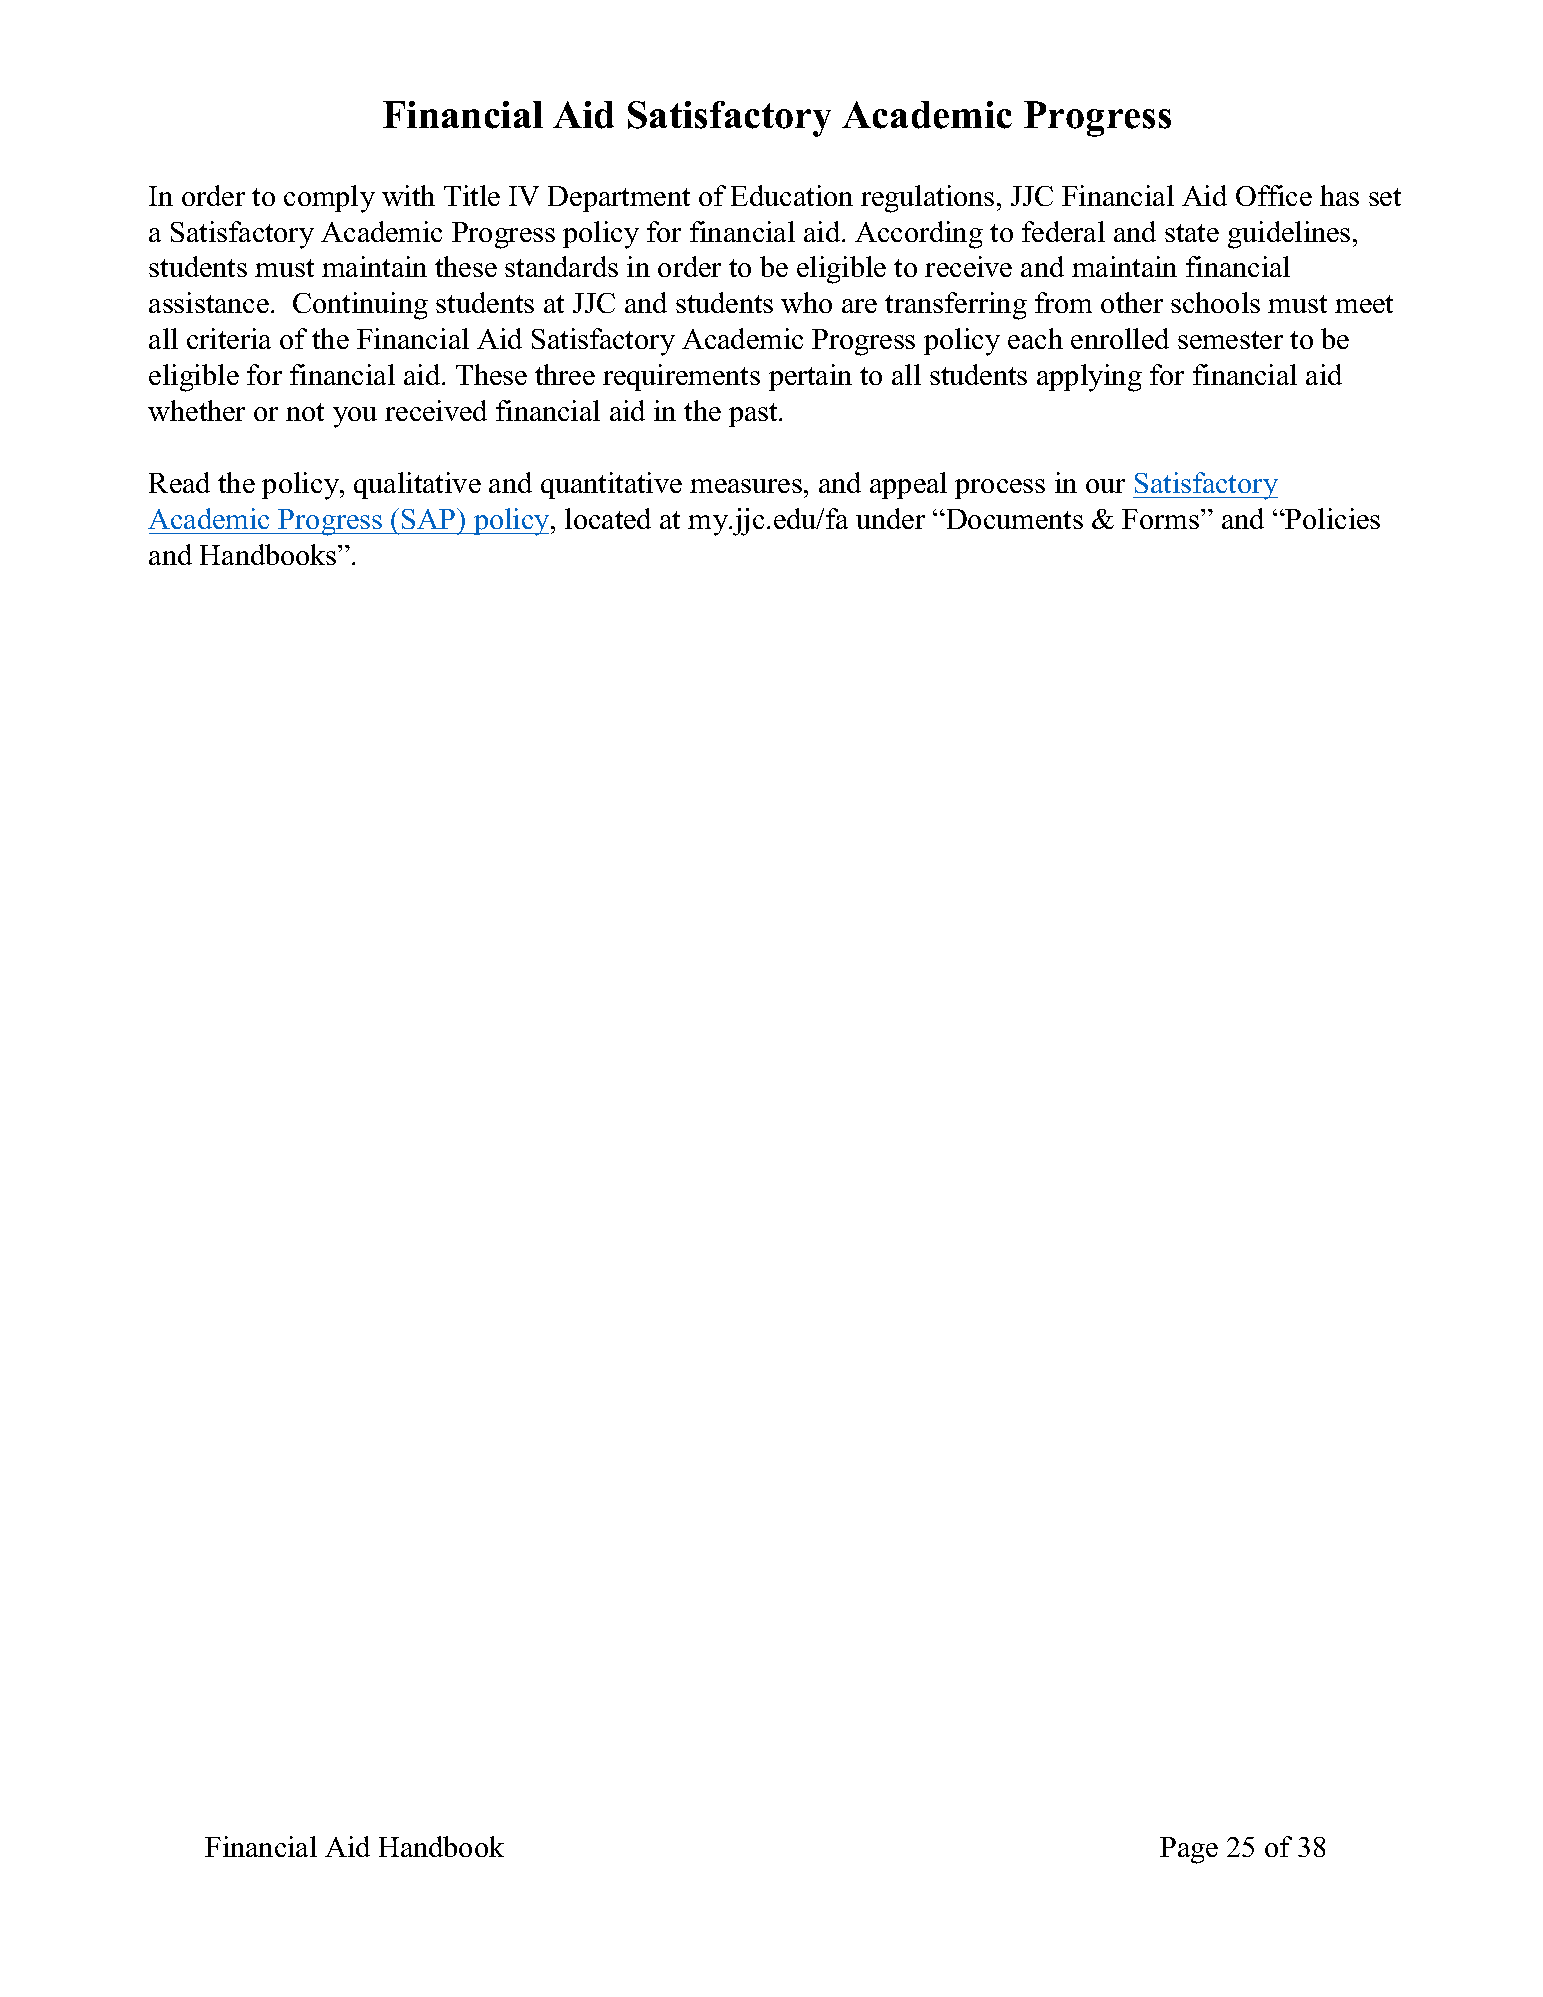 This image has height=1997, width=1543. Describe the element at coordinates (1289, 235) in the image. I see `guidelines` at that location.
